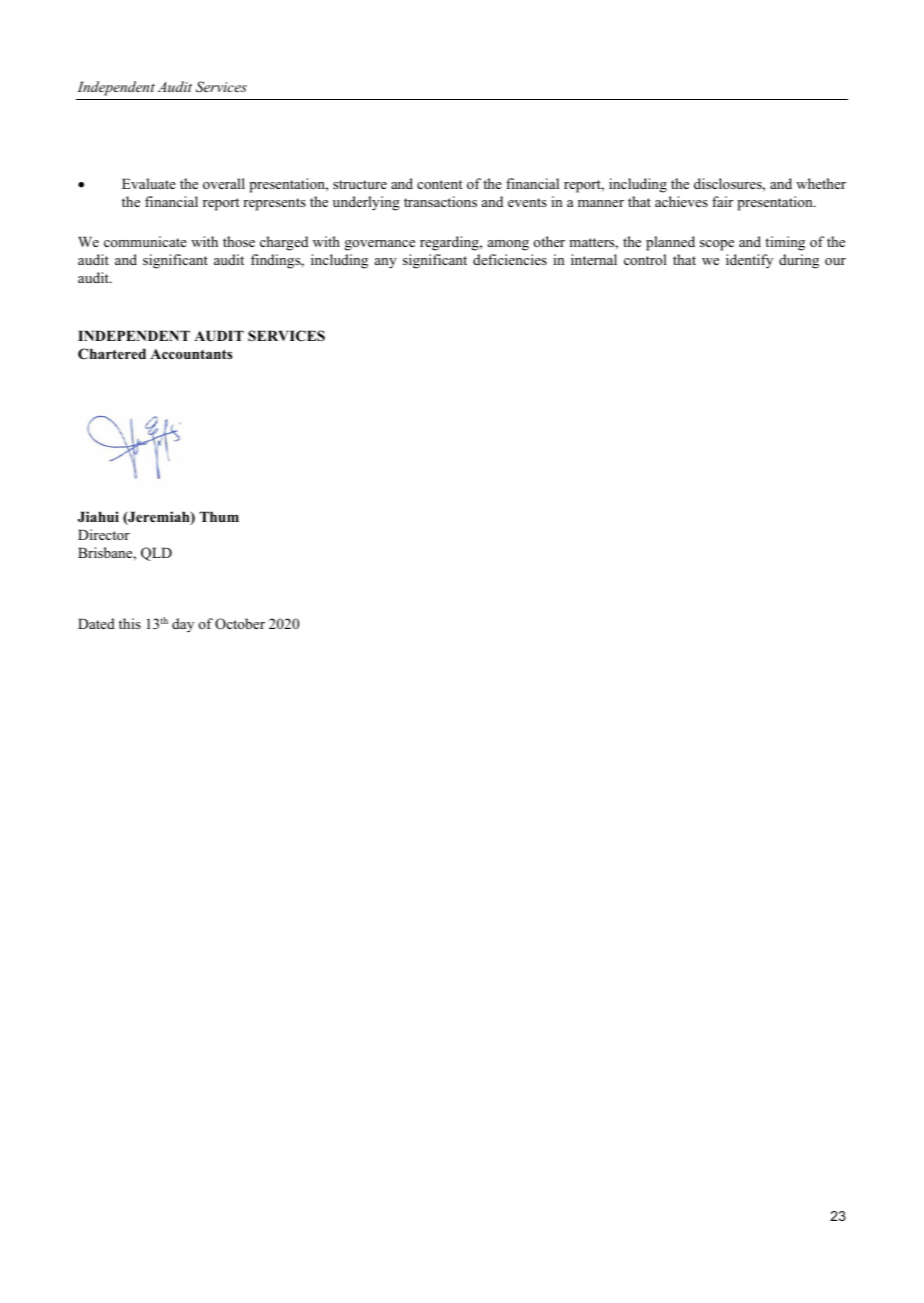 This screenshot has height=1303, width=924. What do you see at coordinates (386, 263) in the screenshot?
I see `any` at bounding box center [386, 263].
